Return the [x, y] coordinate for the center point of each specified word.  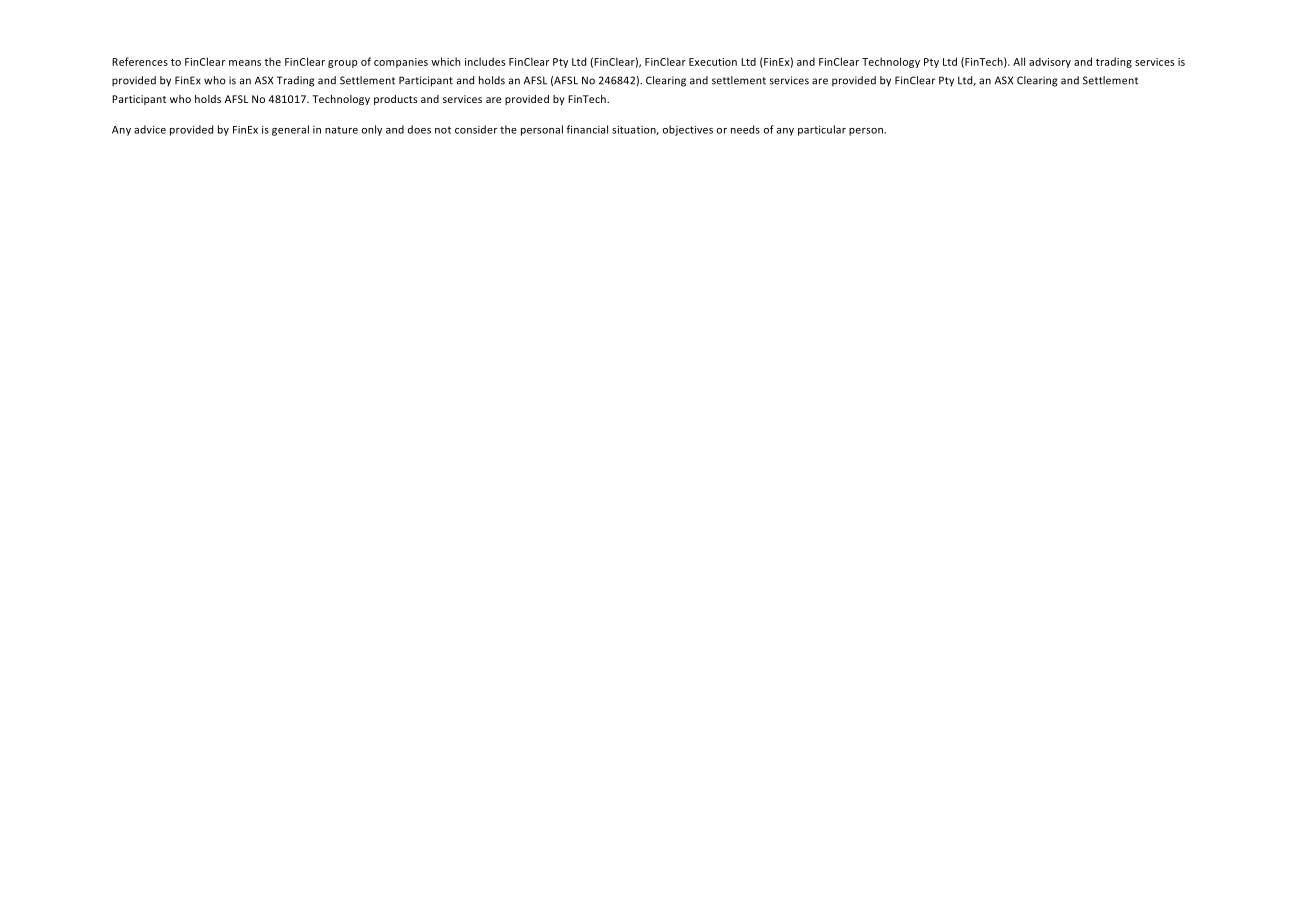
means [245, 63]
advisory [1050, 62]
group [343, 64]
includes [485, 61]
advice [150, 129]
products [395, 100]
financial [587, 129]
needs [745, 129]
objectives [688, 130]
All [1019, 61]
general [290, 130]
